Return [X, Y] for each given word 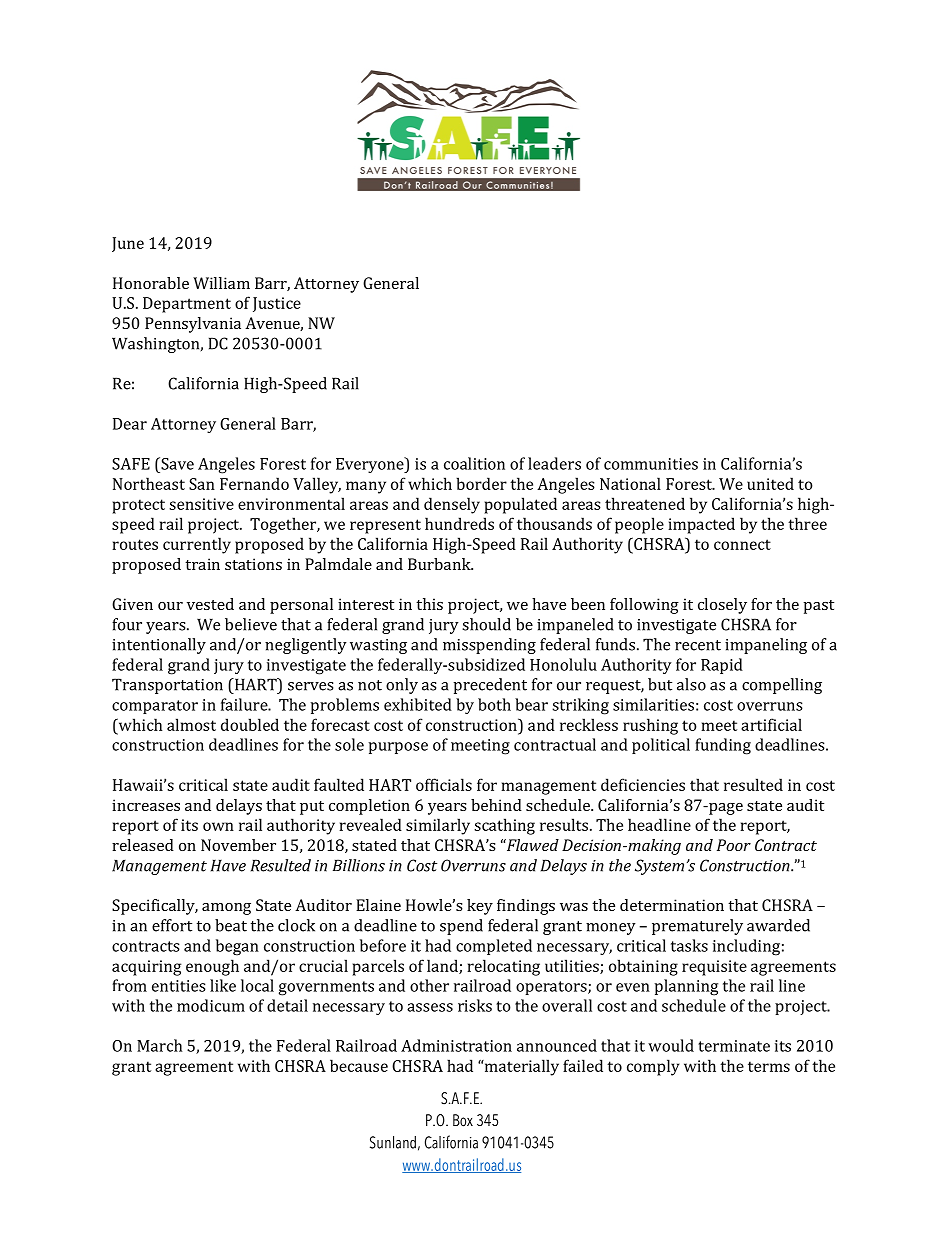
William [221, 283]
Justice [277, 304]
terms [769, 1066]
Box [463, 1120]
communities [651, 464]
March [159, 1045]
